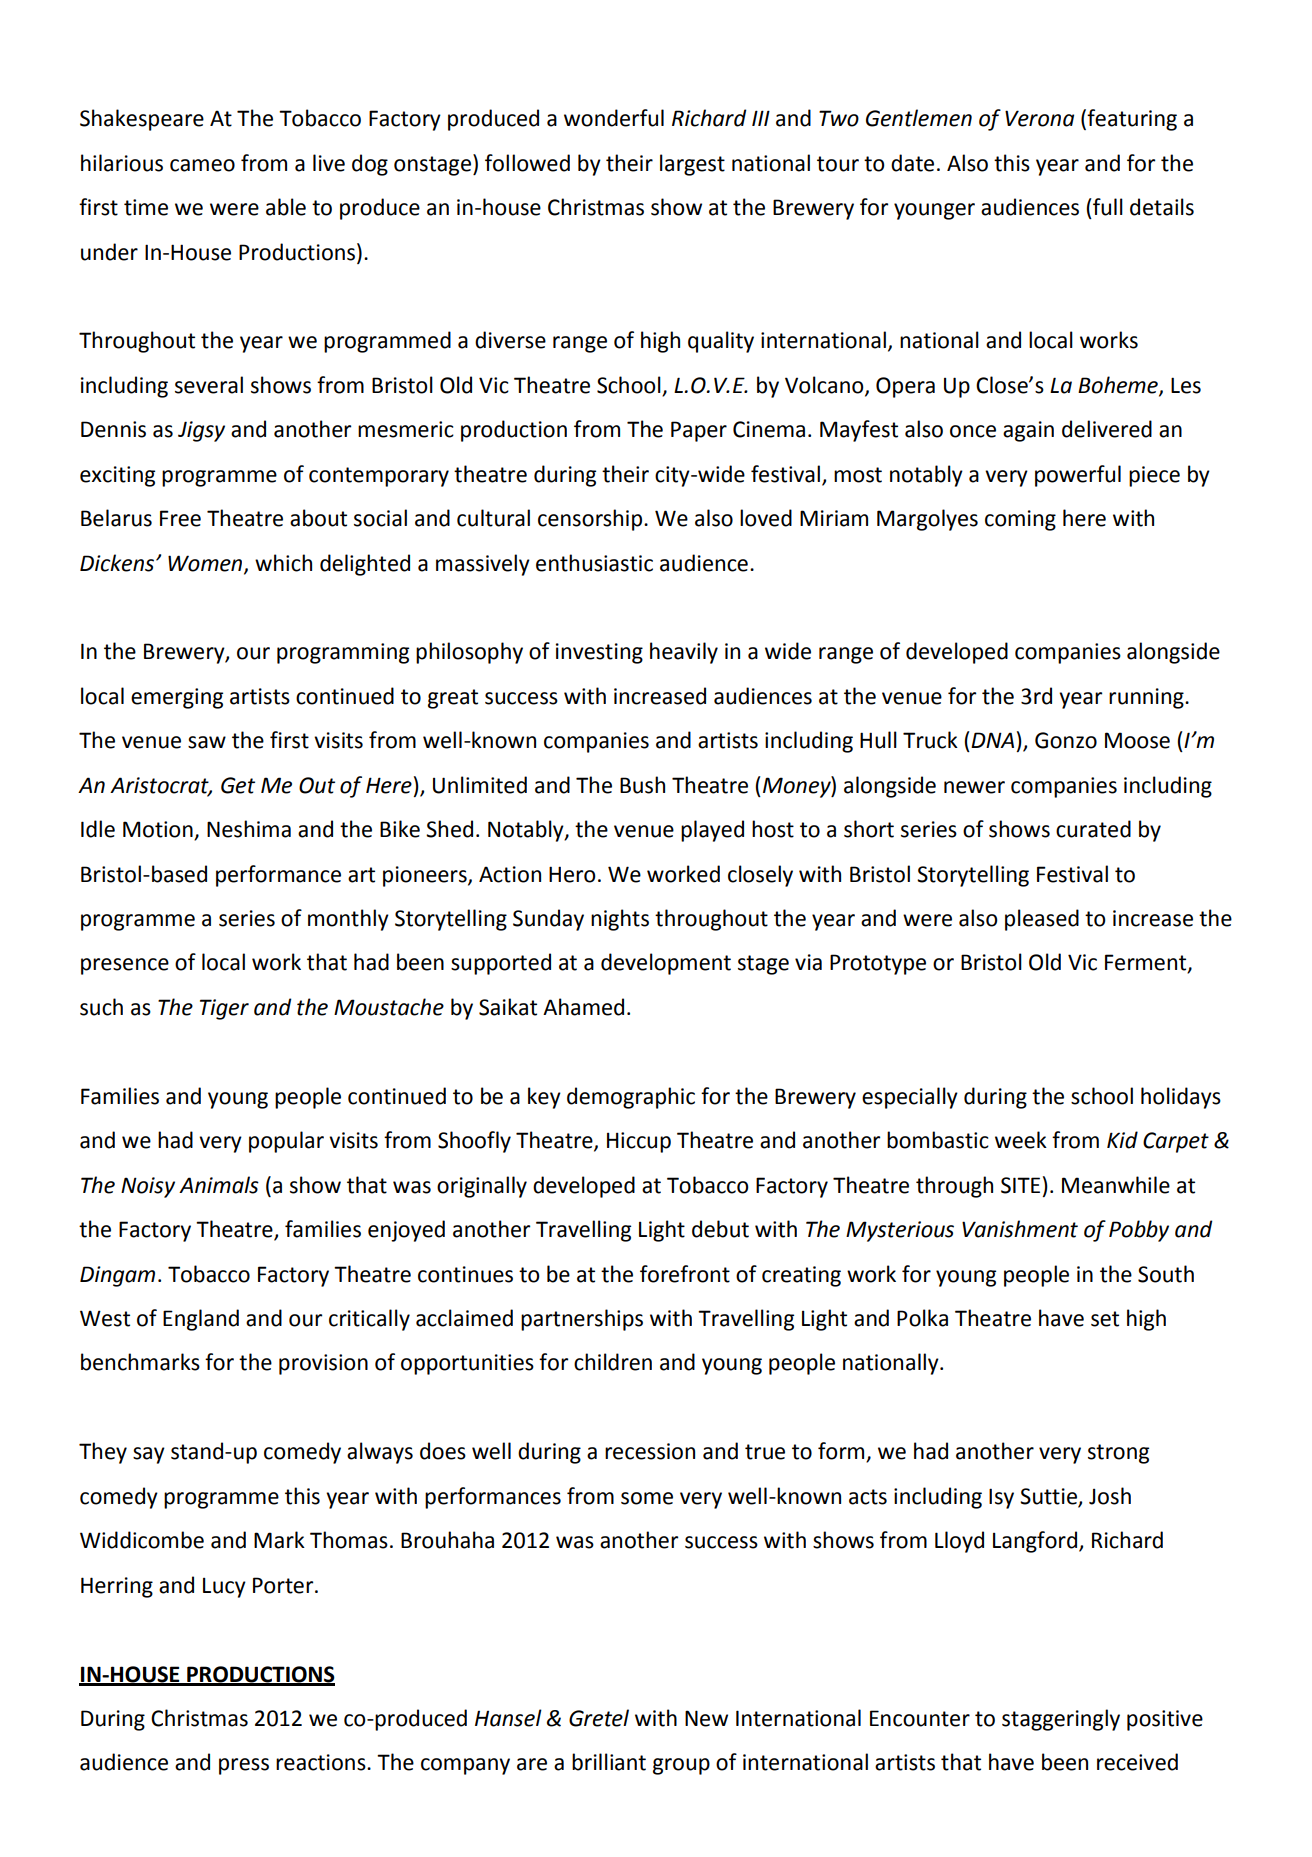 Image resolution: width=1312 pixels, height=1857 pixels. I want to click on largest, so click(692, 165).
